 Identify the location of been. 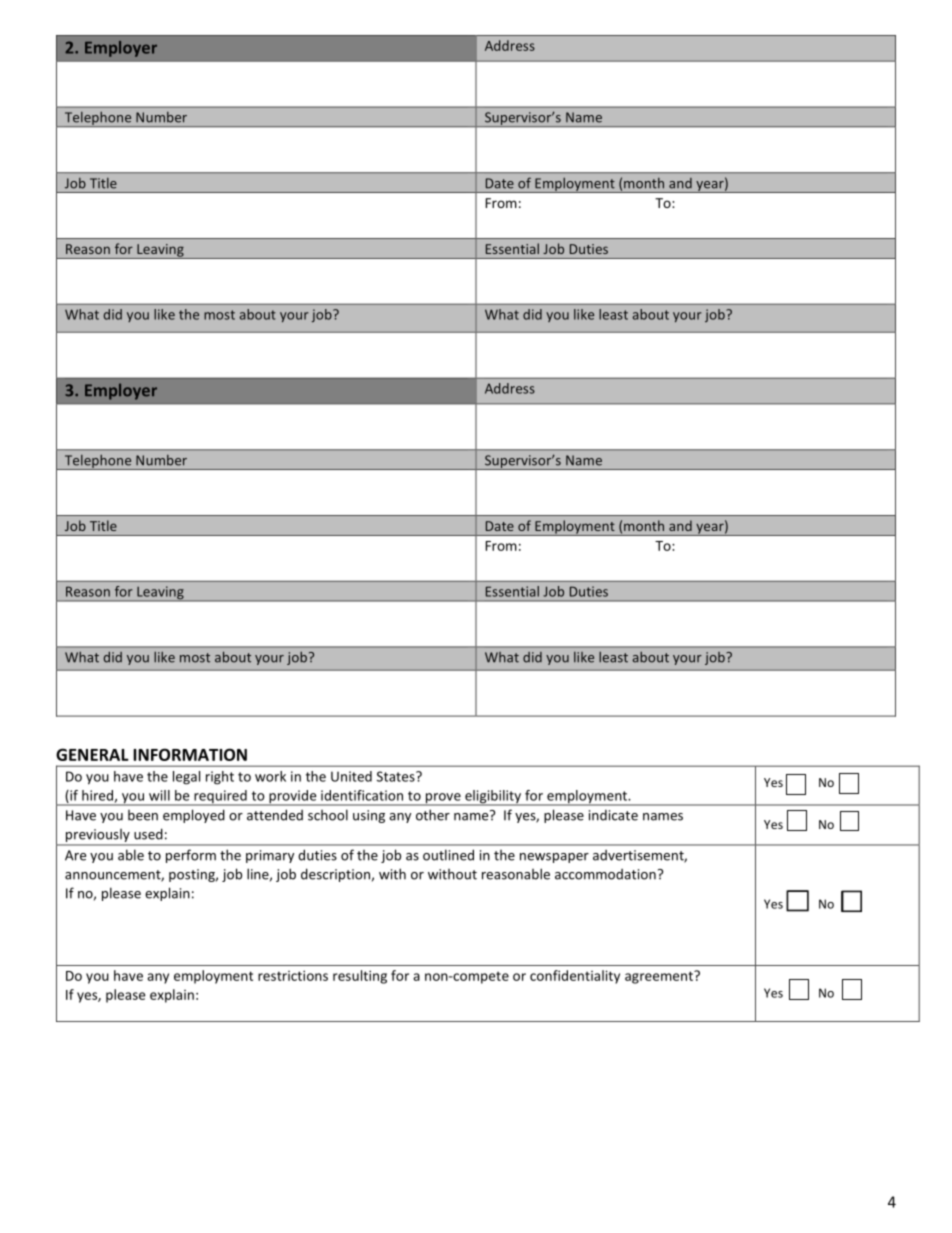
(143, 815).
